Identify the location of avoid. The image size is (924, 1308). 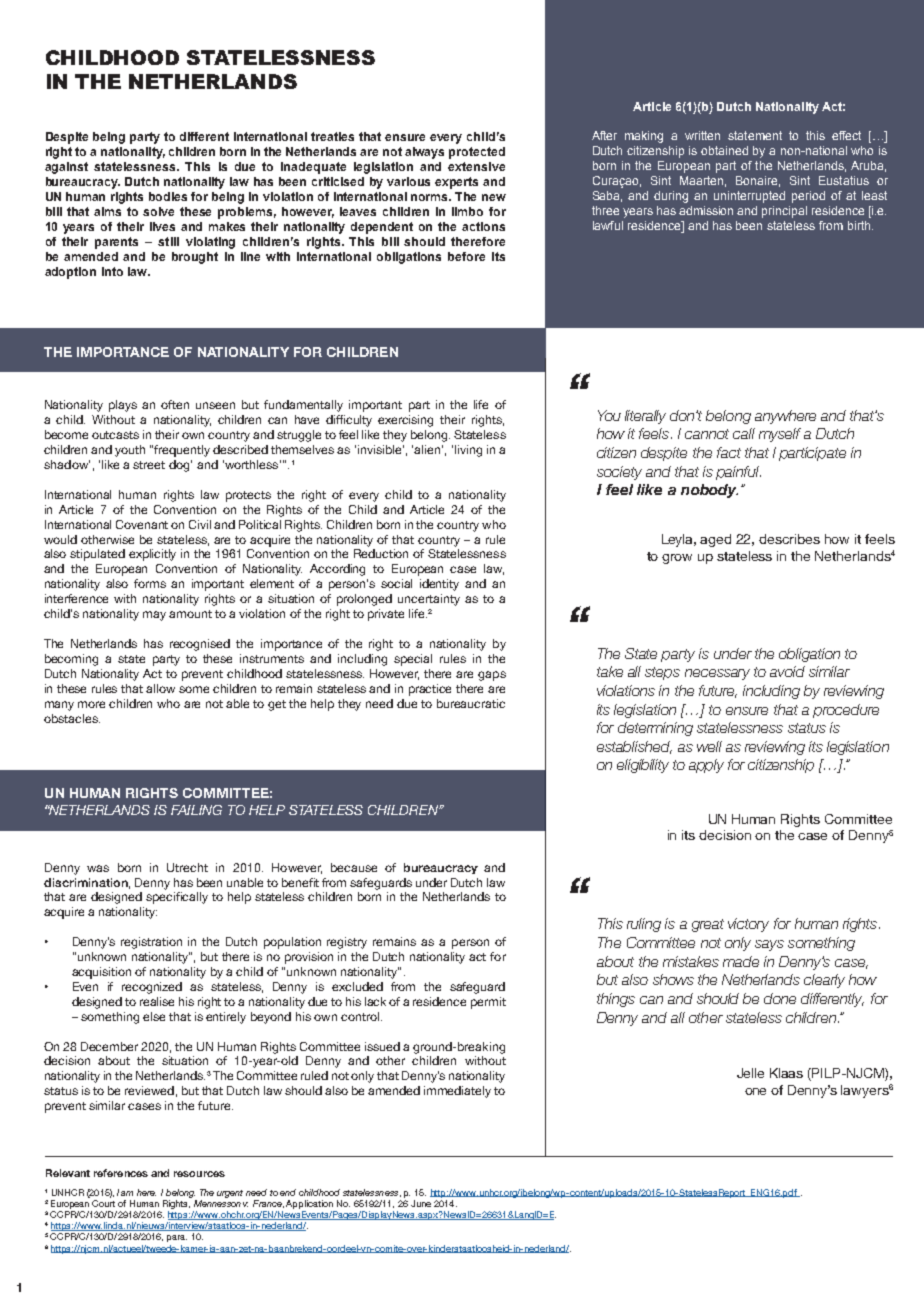
(787, 671).
